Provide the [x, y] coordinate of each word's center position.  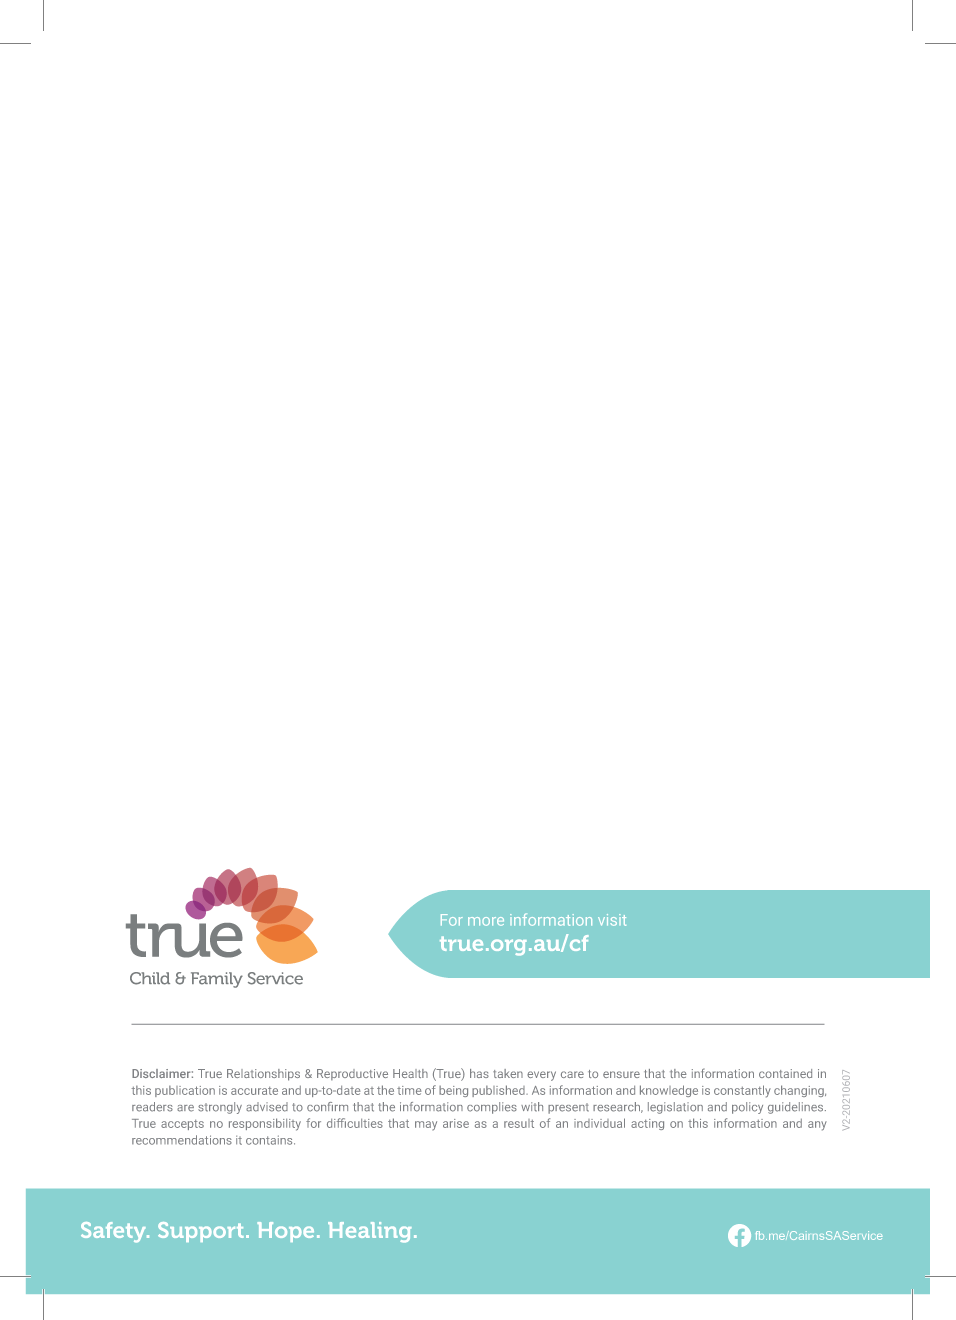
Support [201, 1232]
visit [612, 920]
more [486, 921]
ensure [621, 1074]
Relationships [263, 1075]
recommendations [182, 1140]
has [479, 1073]
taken [508, 1073]
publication [185, 1091]
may [426, 1125]
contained [785, 1073]
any [817, 1126]
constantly [742, 1091]
